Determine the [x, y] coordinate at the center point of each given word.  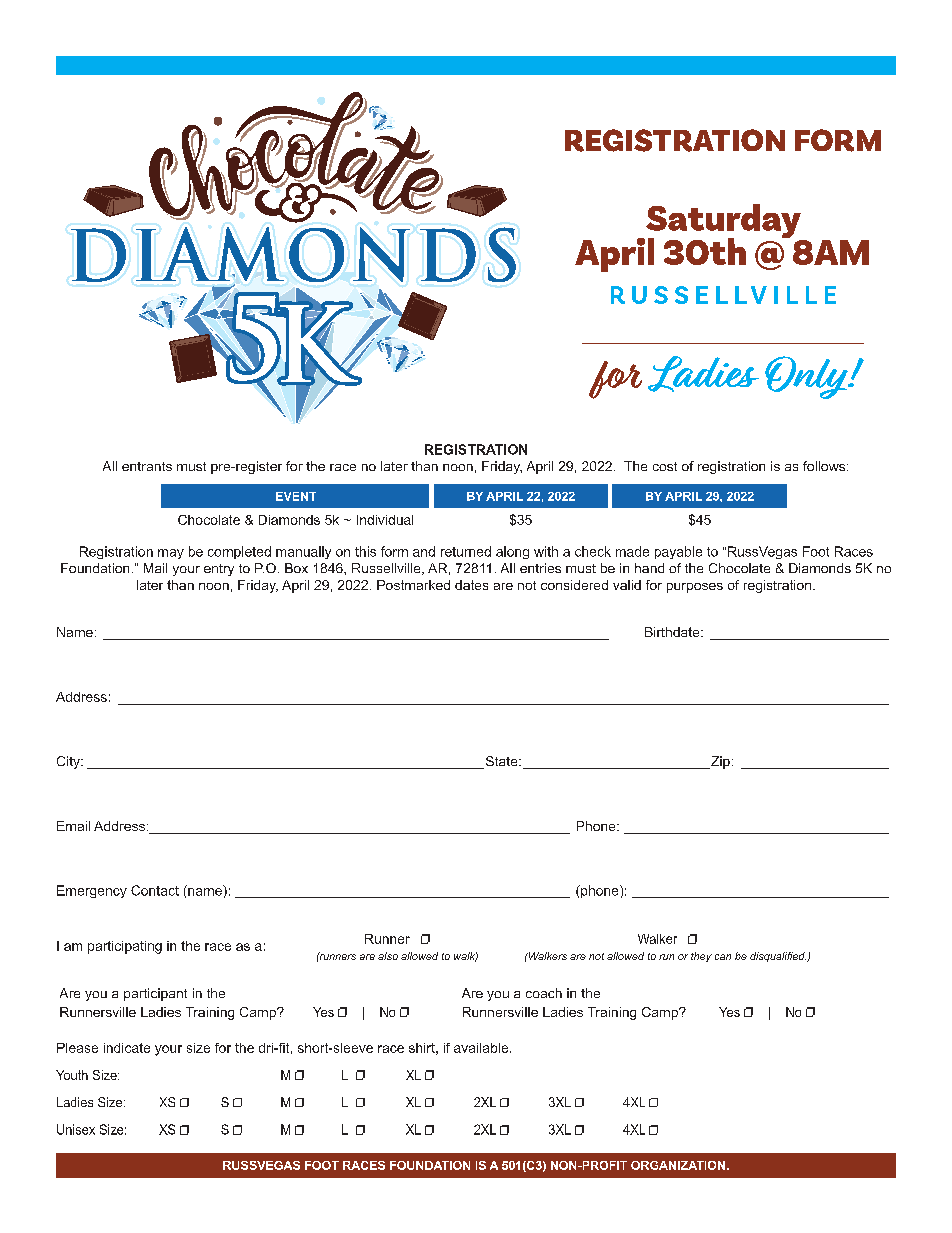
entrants [147, 466]
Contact [155, 890]
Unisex [76, 1129]
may [171, 554]
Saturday [723, 222]
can [723, 957]
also [388, 956]
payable [678, 552]
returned [466, 551]
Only [807, 377]
